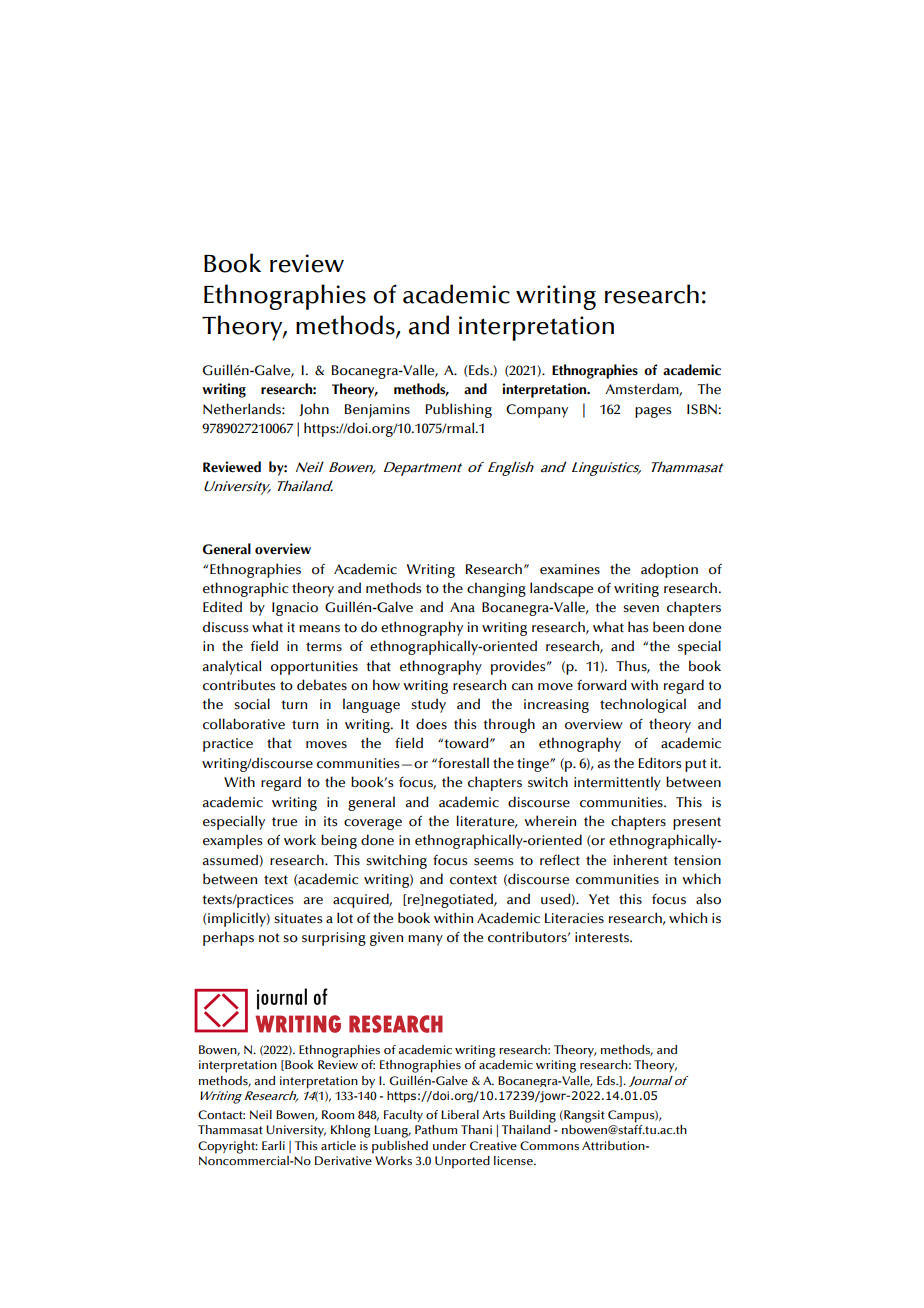 The width and height of the screenshot is (924, 1308). I want to click on Thani, so click(476, 1129).
